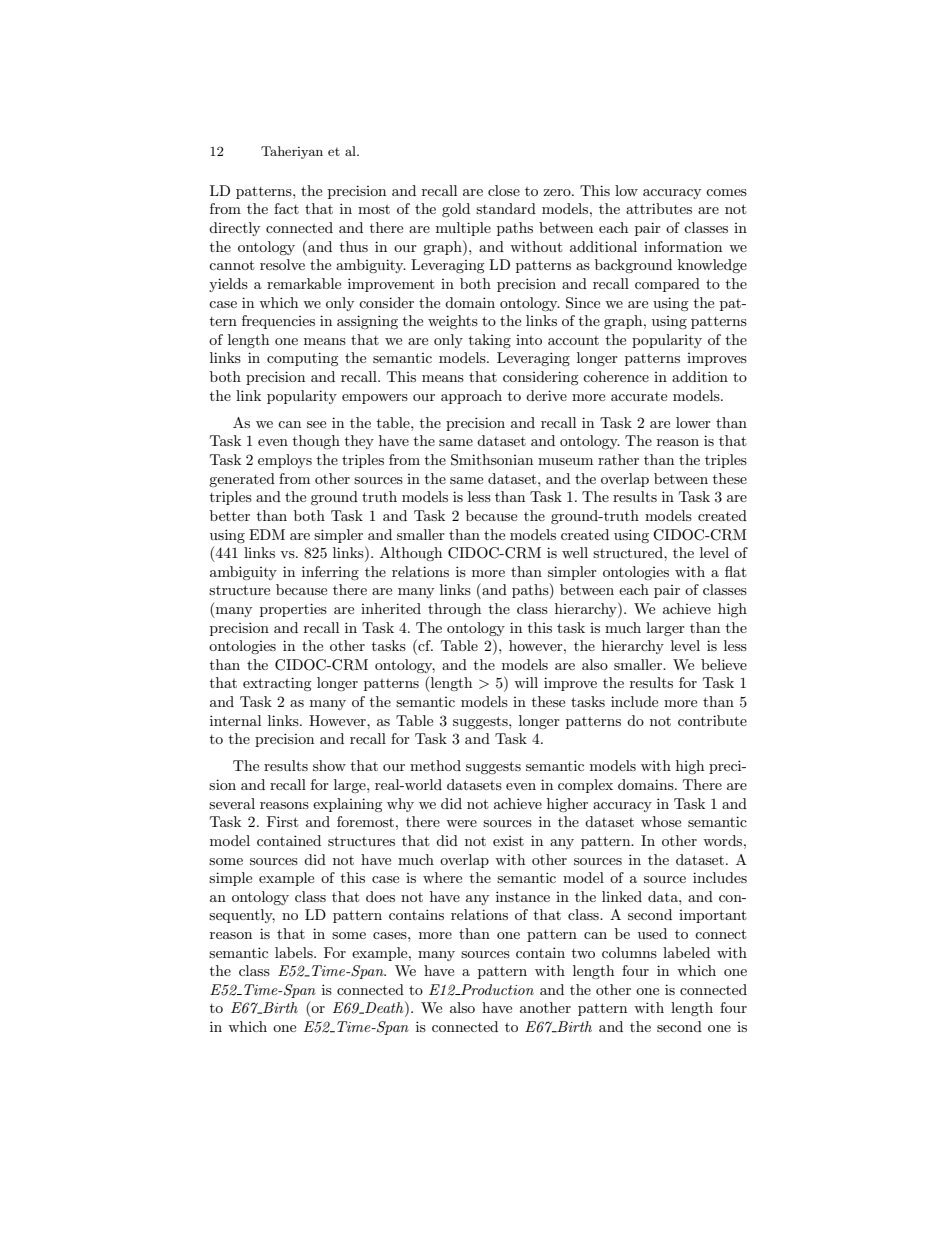 The image size is (952, 1233). Describe the element at coordinates (506, 208) in the page. I see `standard` at that location.
